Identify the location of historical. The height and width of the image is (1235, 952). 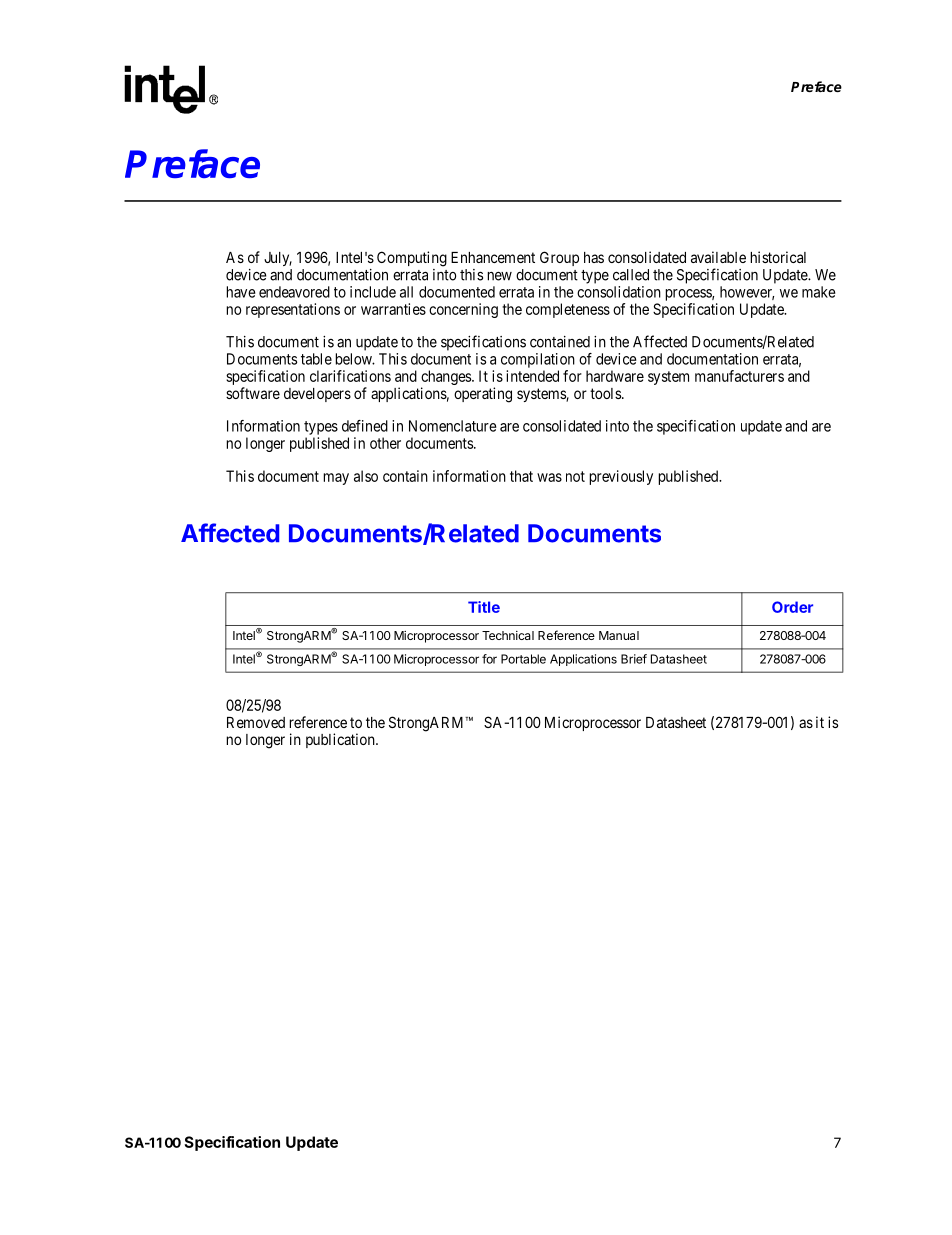
(778, 257).
